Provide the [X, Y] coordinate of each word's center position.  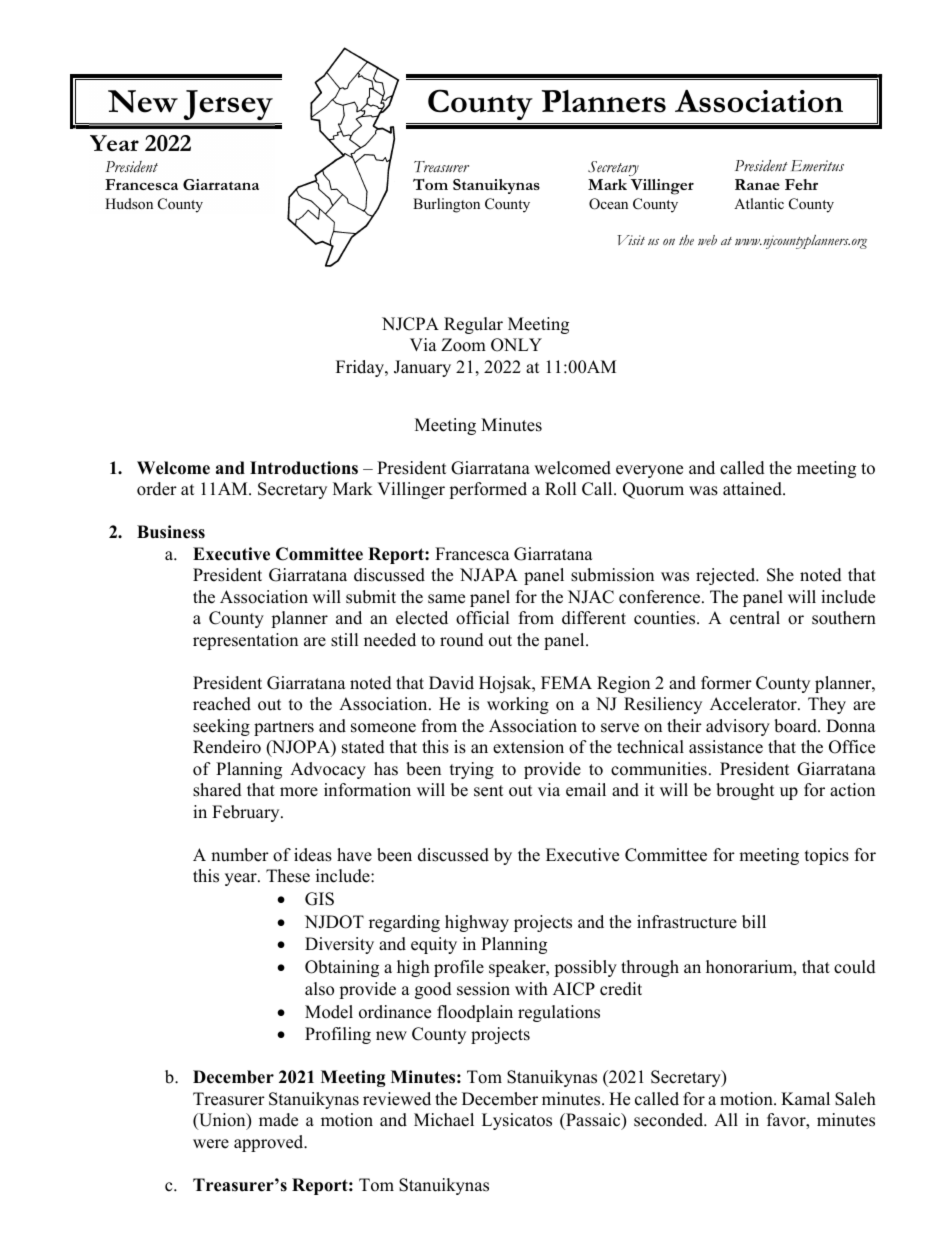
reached [222, 704]
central [755, 618]
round [462, 640]
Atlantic [759, 203]
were [211, 1144]
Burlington [446, 205]
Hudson [129, 203]
